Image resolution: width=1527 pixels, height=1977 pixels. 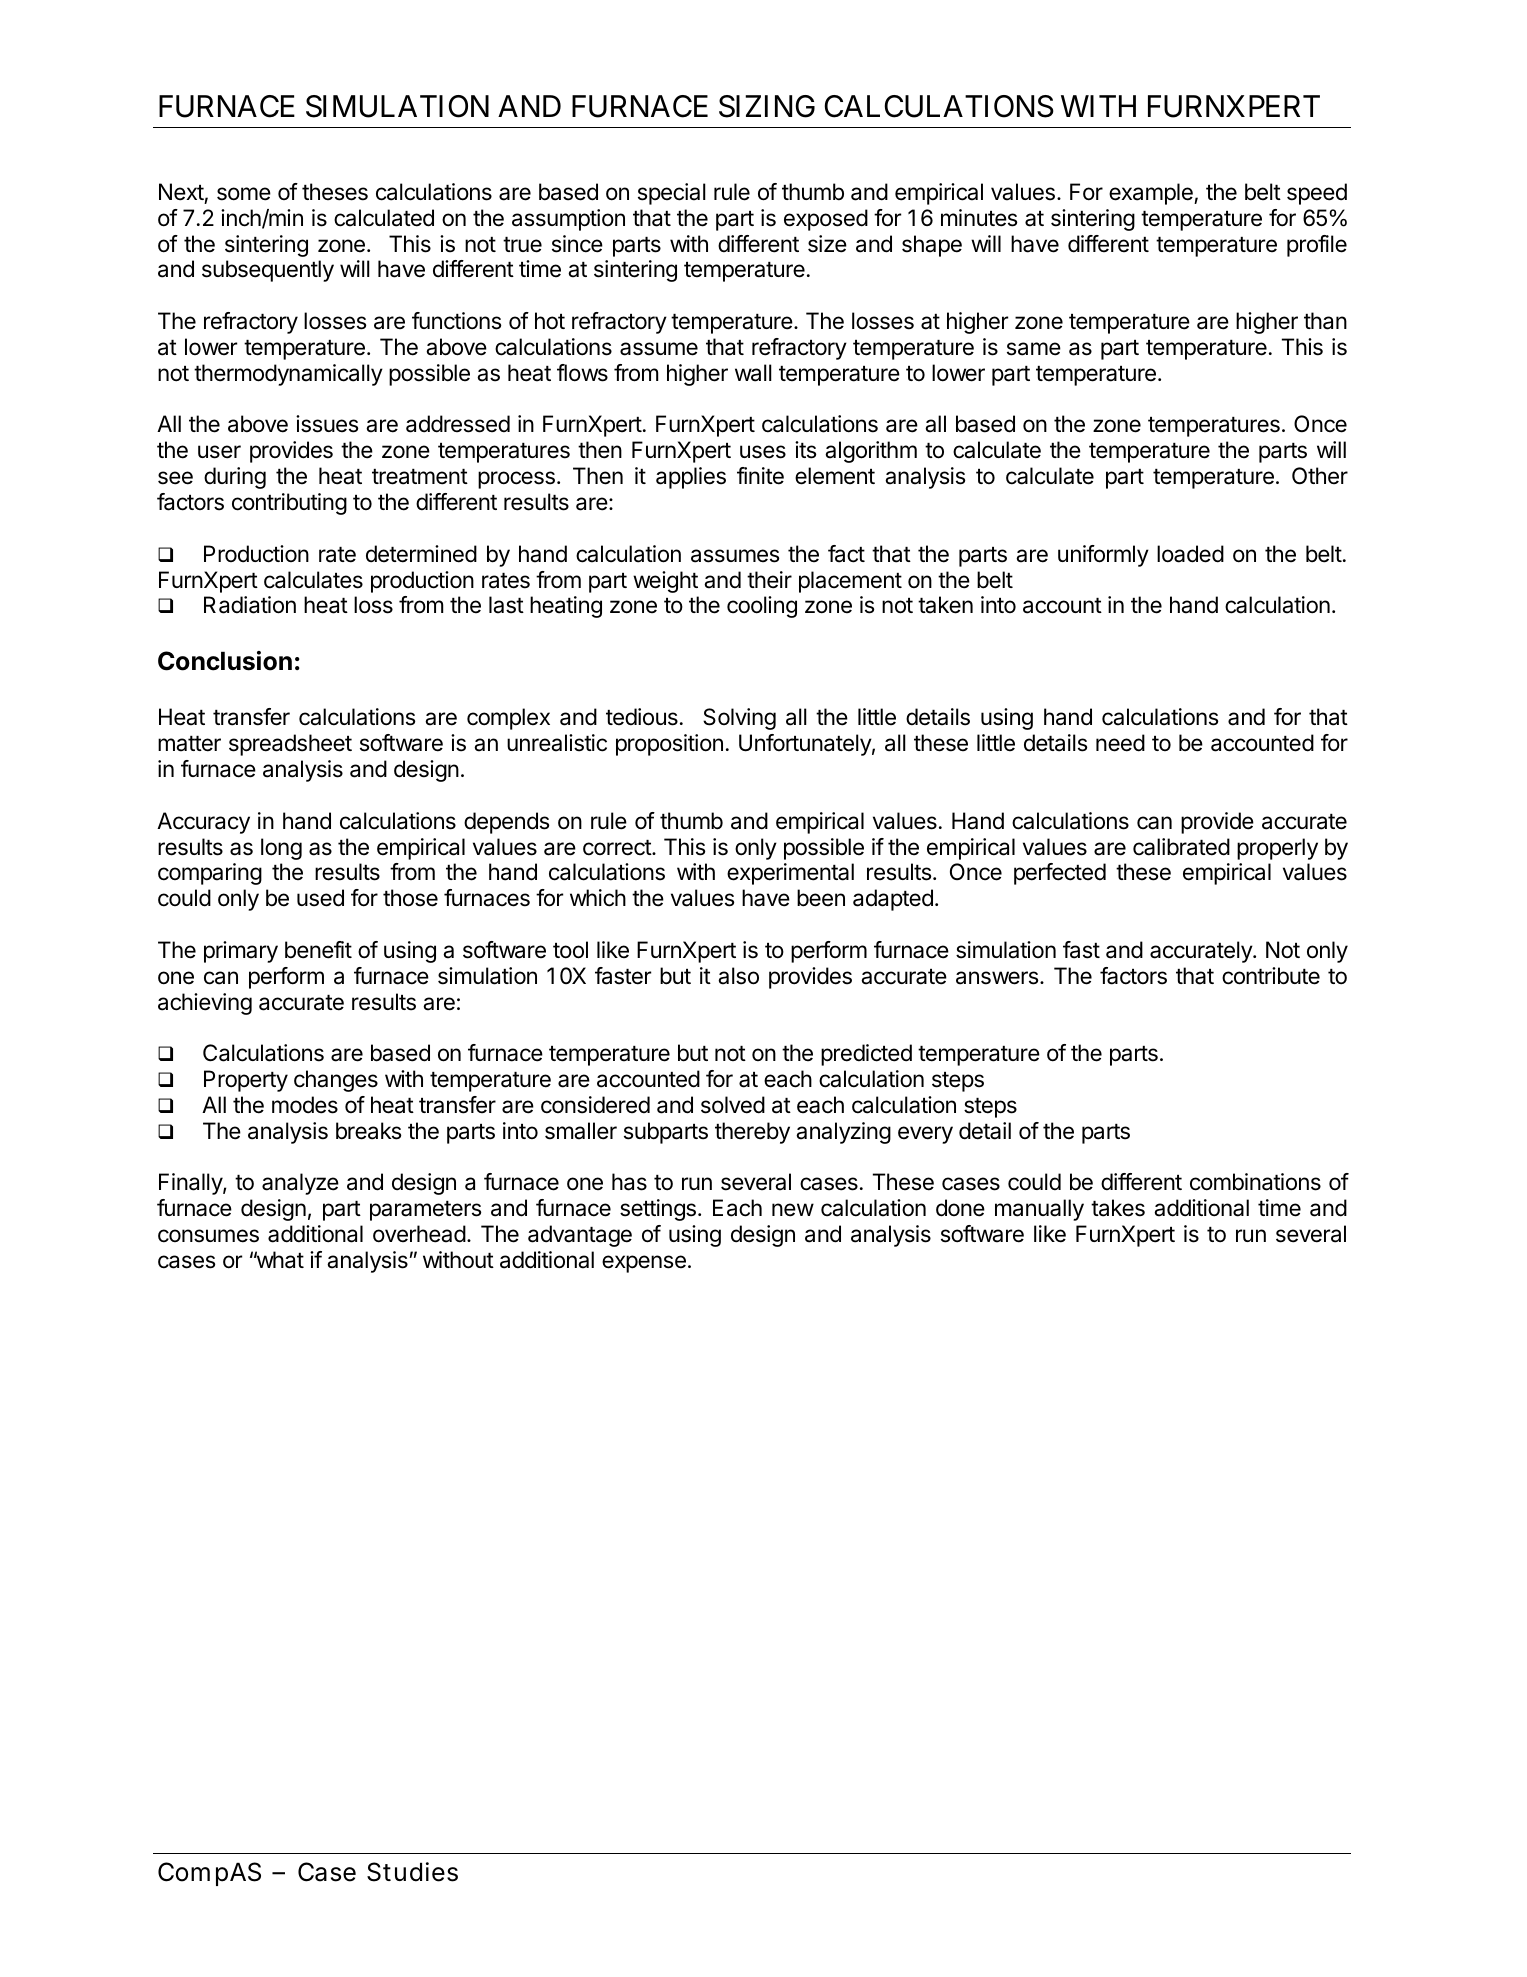 I want to click on analyze, so click(x=300, y=1184).
